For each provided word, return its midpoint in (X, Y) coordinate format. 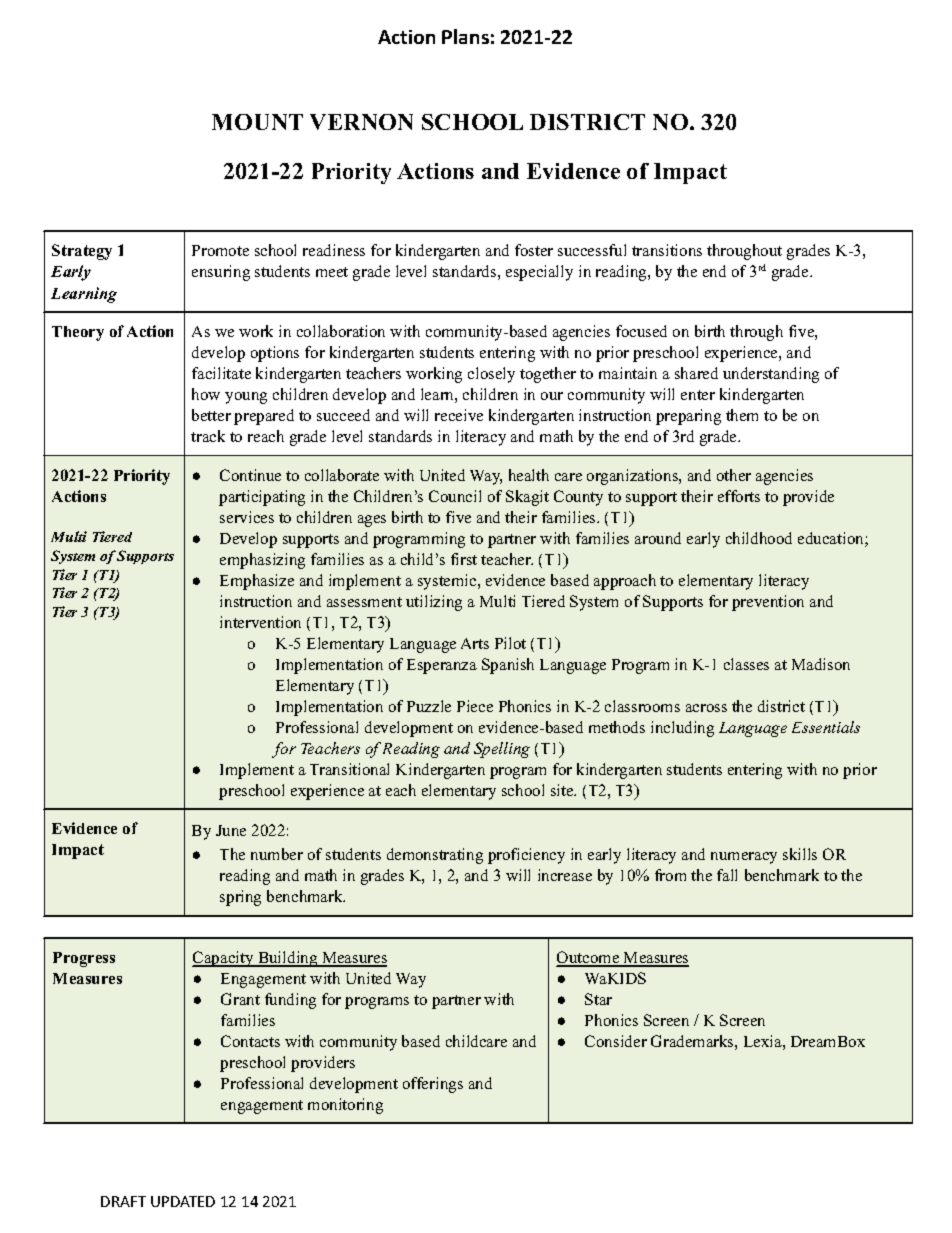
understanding (771, 375)
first (464, 559)
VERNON (361, 122)
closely (491, 375)
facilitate (221, 373)
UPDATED (183, 1201)
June (231, 830)
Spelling (502, 750)
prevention (768, 603)
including (682, 729)
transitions (667, 250)
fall (727, 875)
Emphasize (257, 582)
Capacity (224, 959)
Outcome (589, 958)
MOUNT (257, 122)
